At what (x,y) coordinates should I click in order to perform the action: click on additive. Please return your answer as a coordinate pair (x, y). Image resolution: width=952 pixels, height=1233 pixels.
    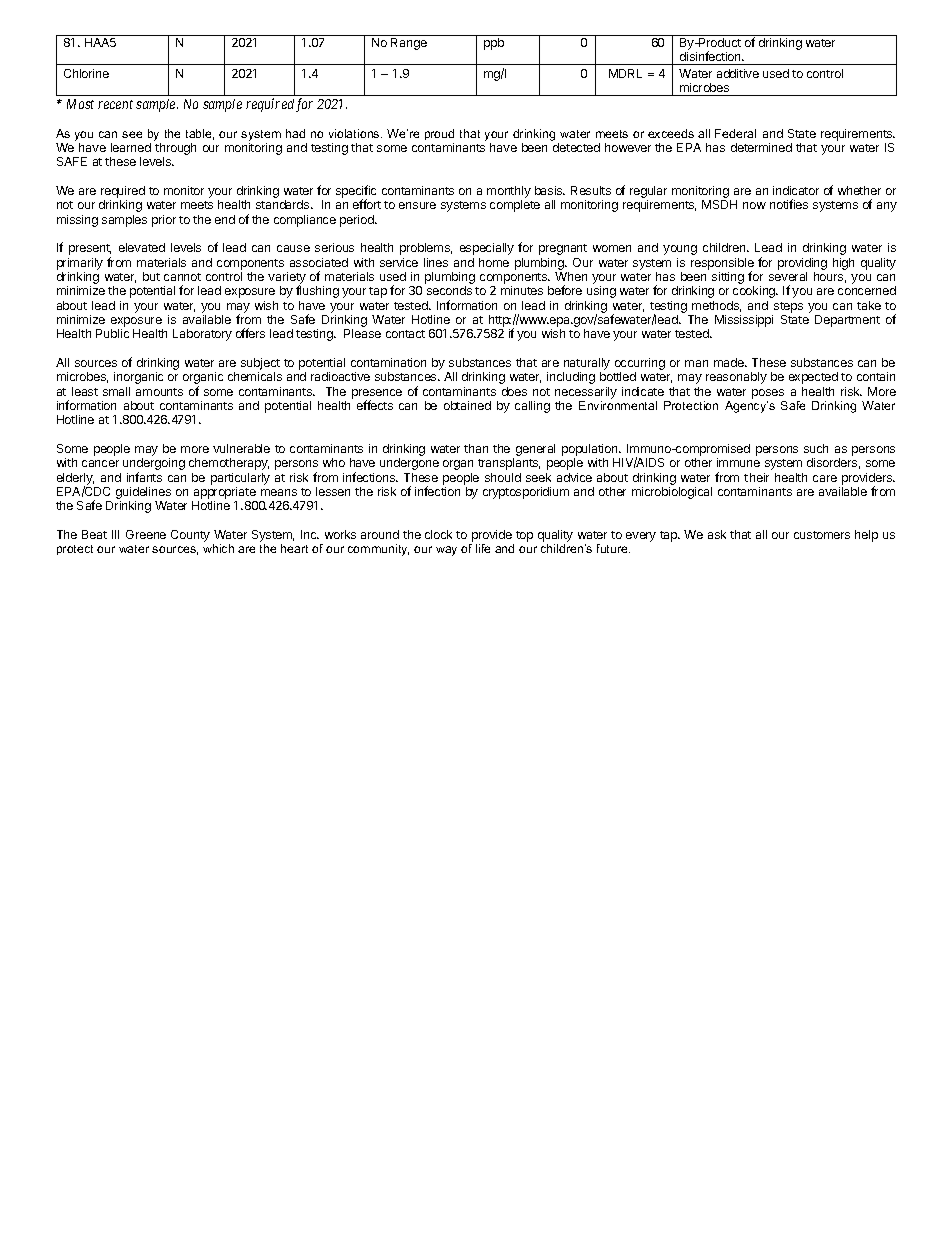
    Looking at the image, I should click on (738, 73).
